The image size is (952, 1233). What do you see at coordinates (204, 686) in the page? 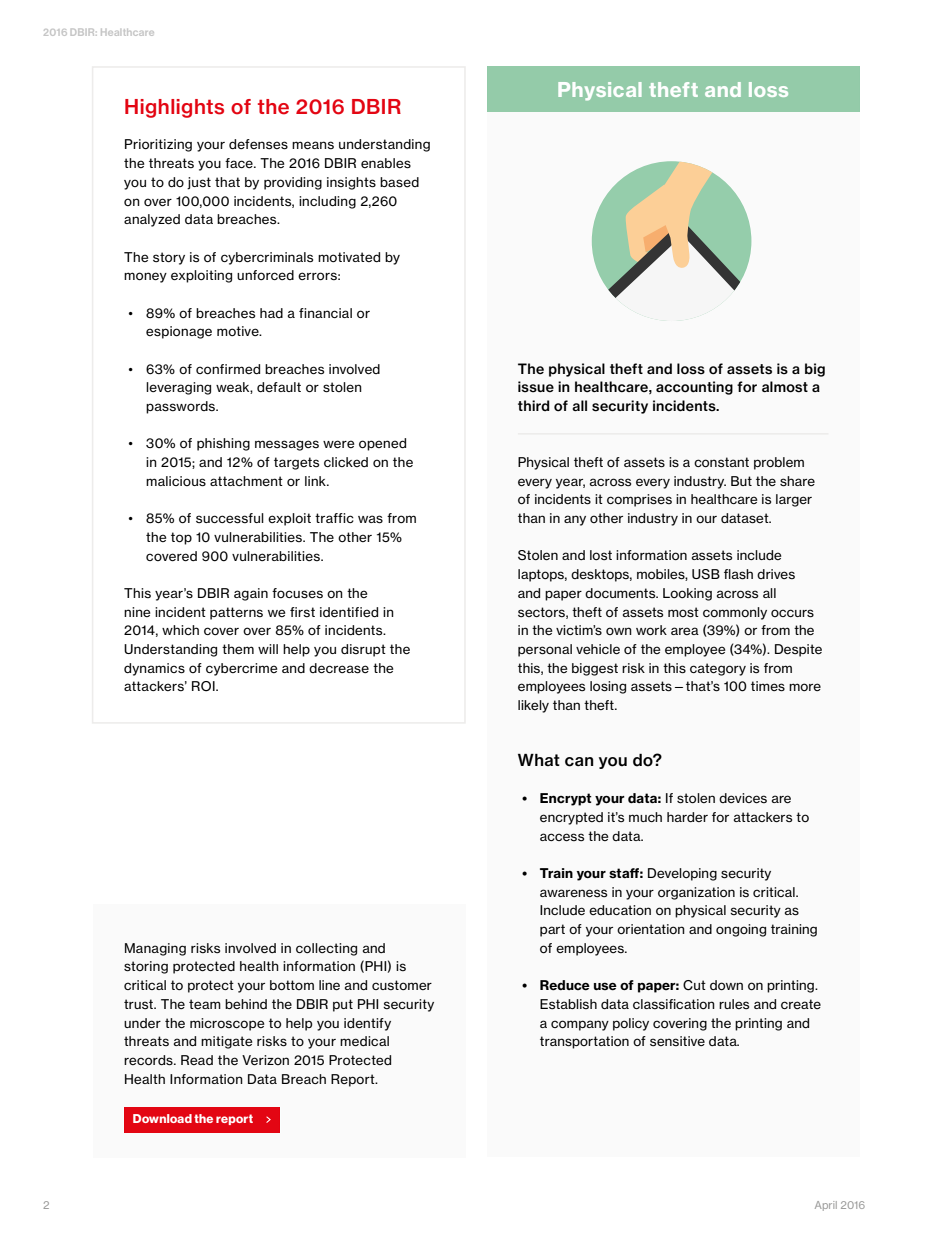
I see `ROI` at bounding box center [204, 686].
